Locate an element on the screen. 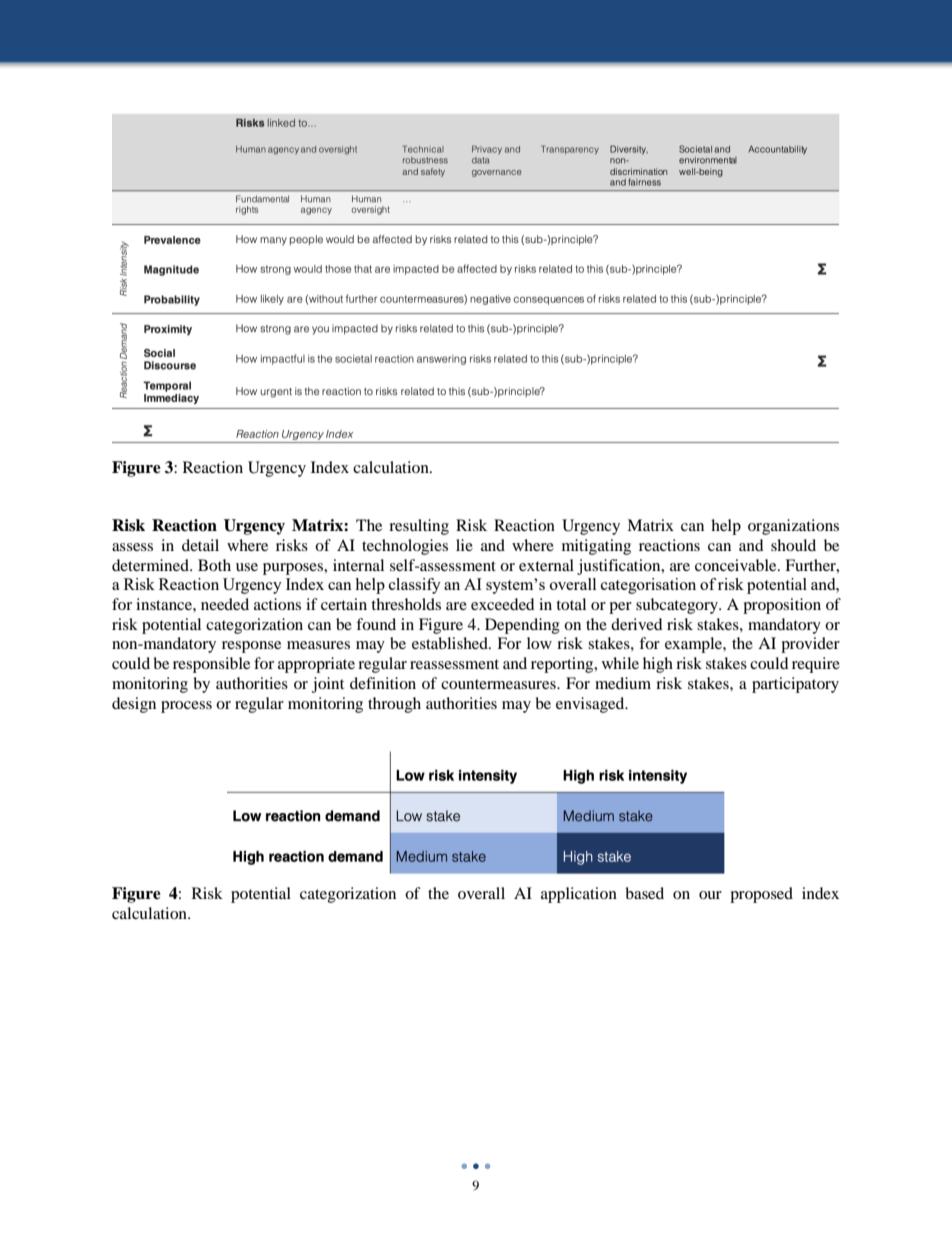  should is located at coordinates (793, 545).
